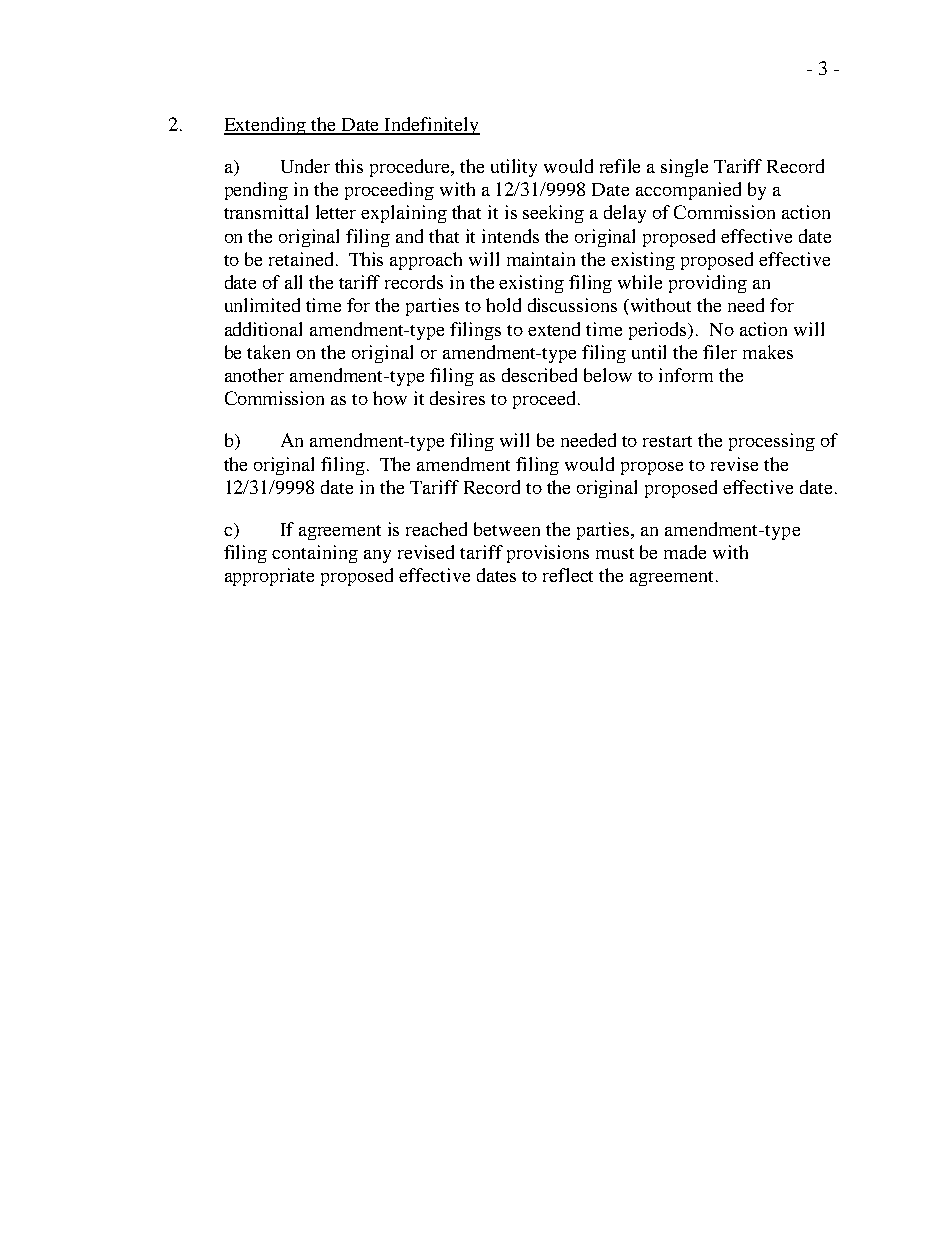  I want to click on retained, so click(301, 259).
